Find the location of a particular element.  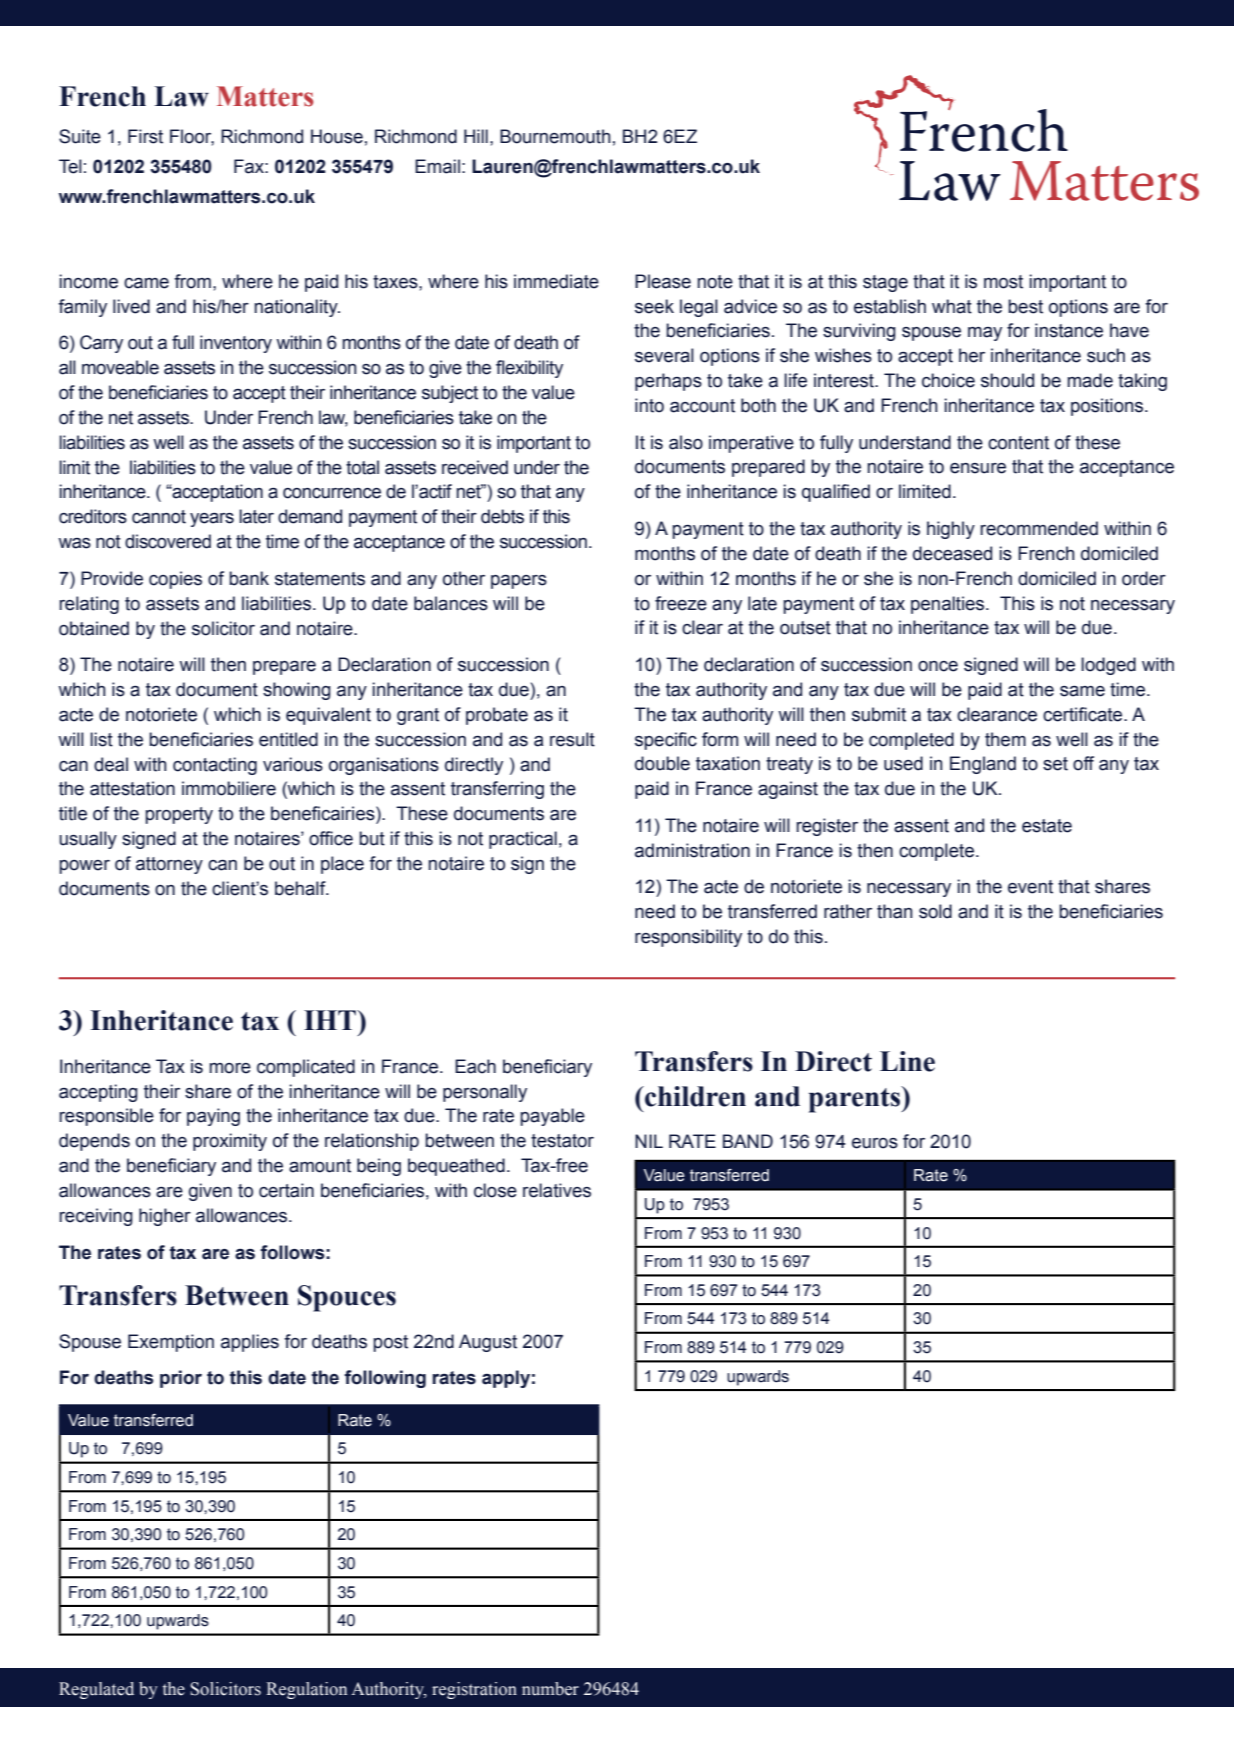

result is located at coordinates (572, 739).
